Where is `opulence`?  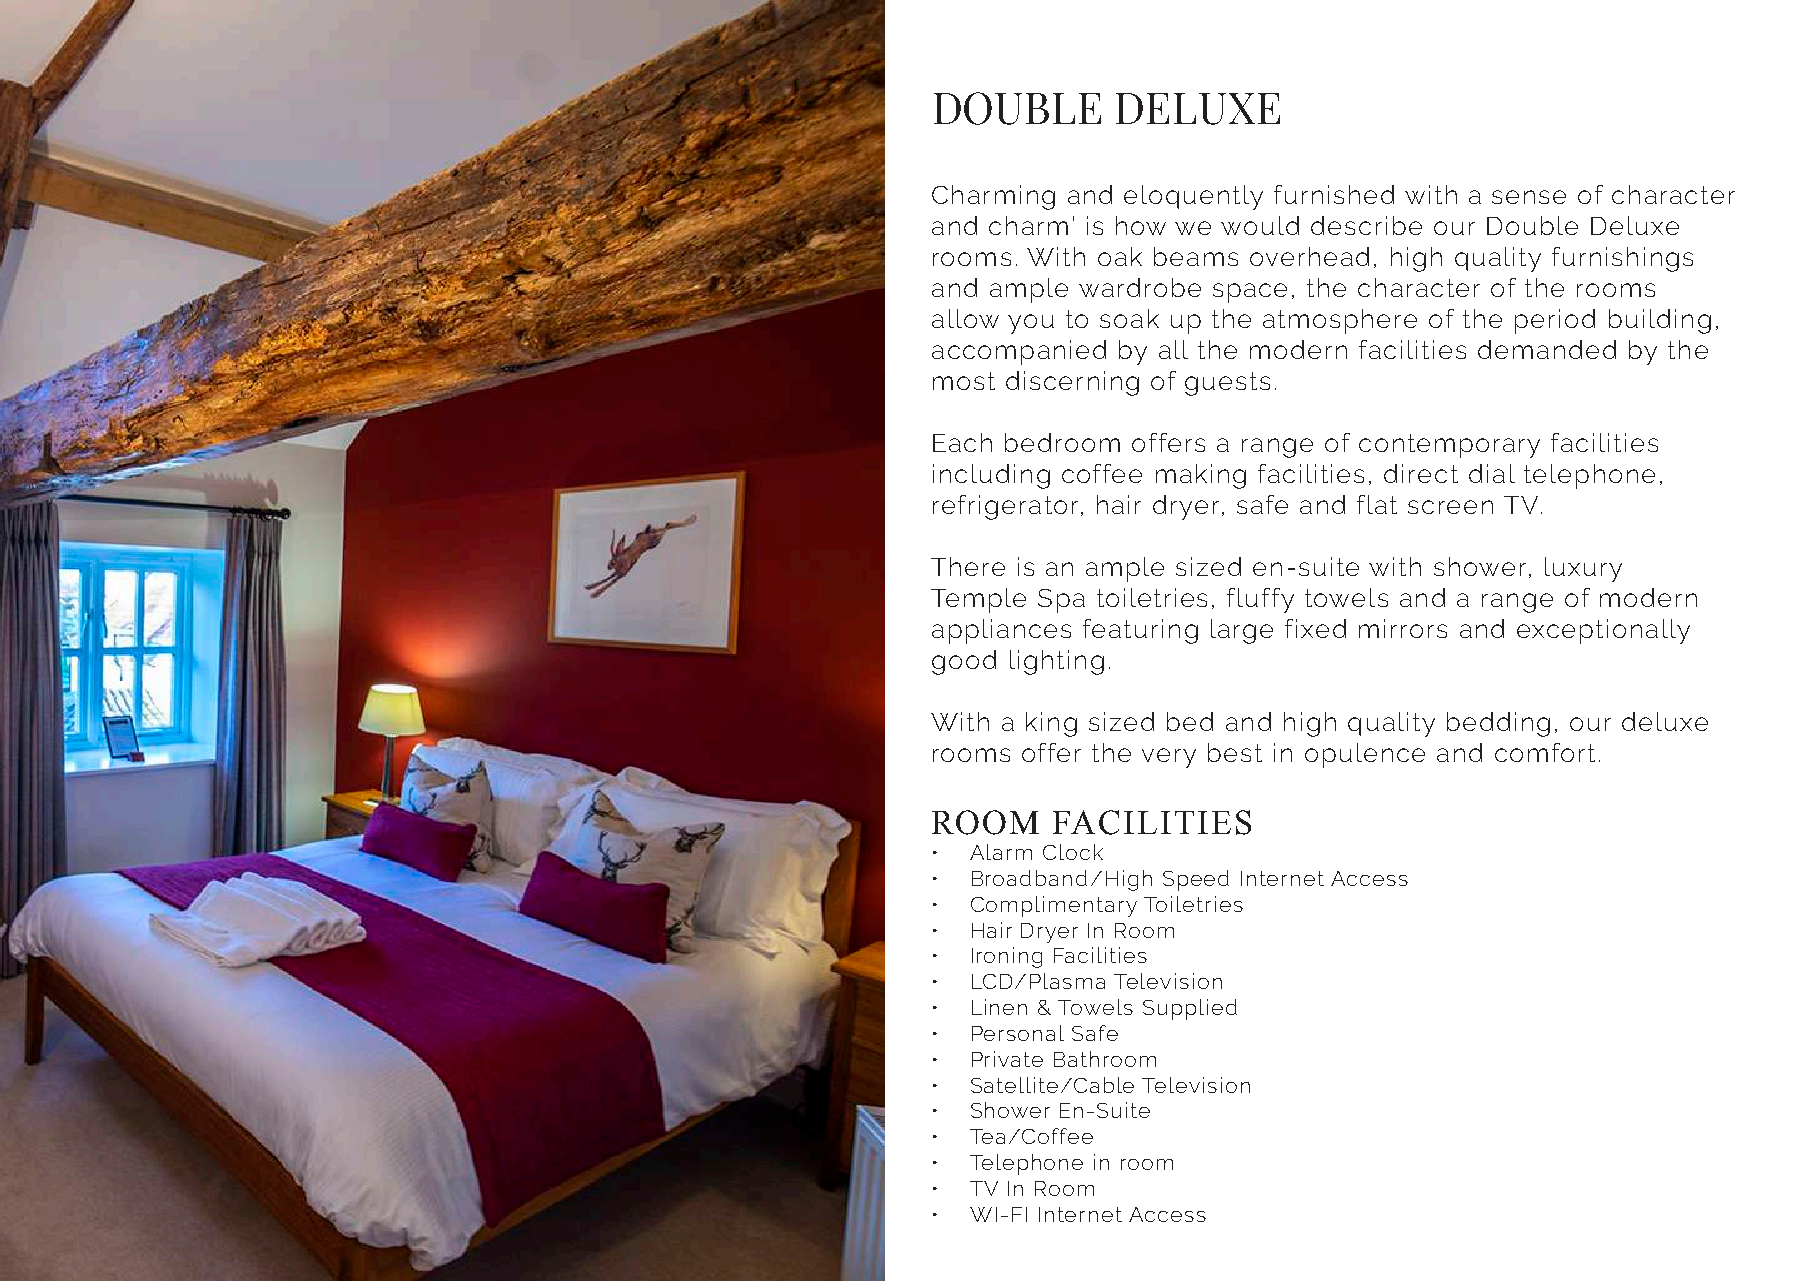
opulence is located at coordinates (1365, 755).
